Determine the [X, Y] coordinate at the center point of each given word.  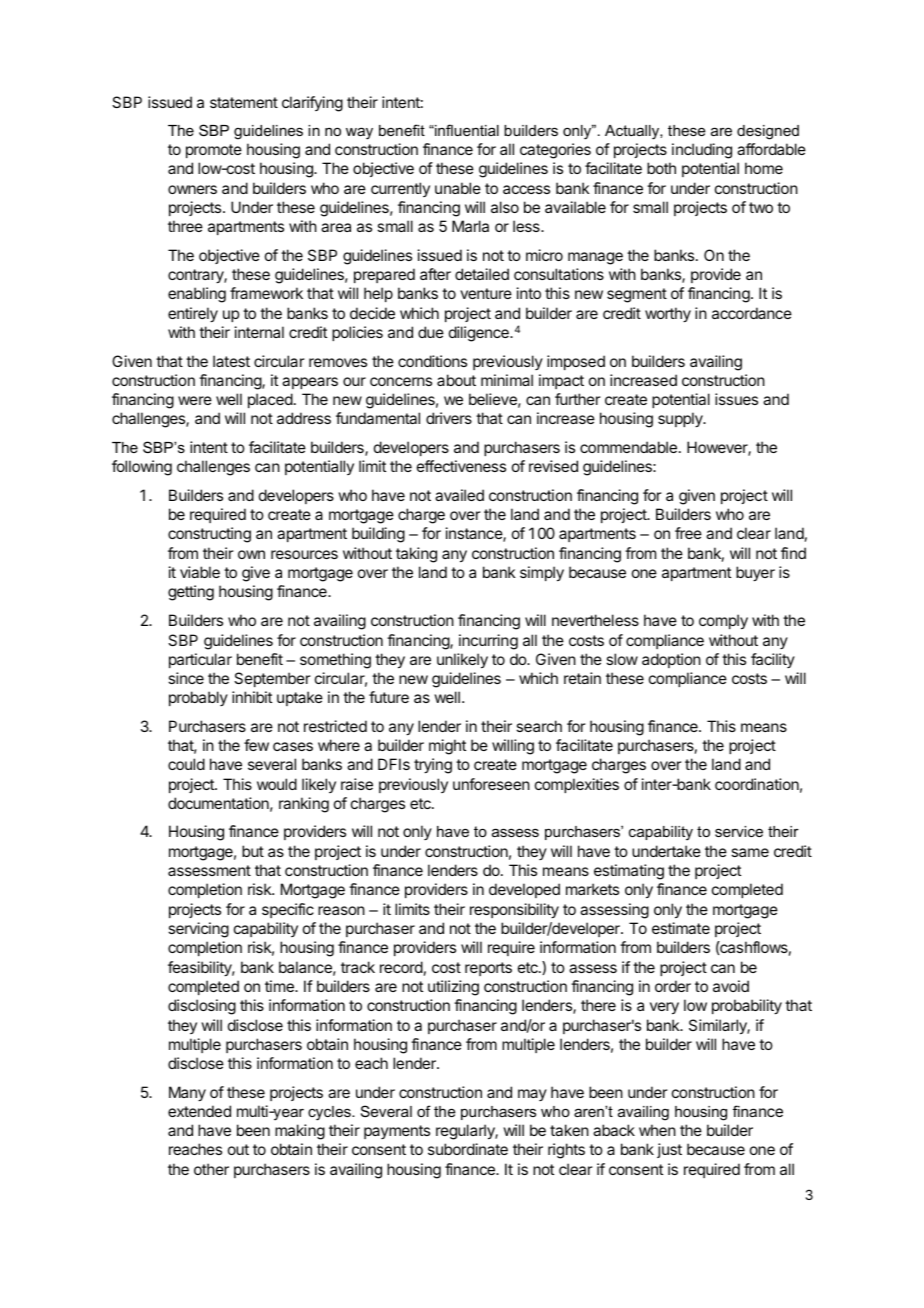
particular [200, 660]
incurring [488, 642]
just [669, 1150]
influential [466, 130]
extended [199, 1111]
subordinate [468, 1149]
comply [723, 622]
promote [214, 151]
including [702, 151]
